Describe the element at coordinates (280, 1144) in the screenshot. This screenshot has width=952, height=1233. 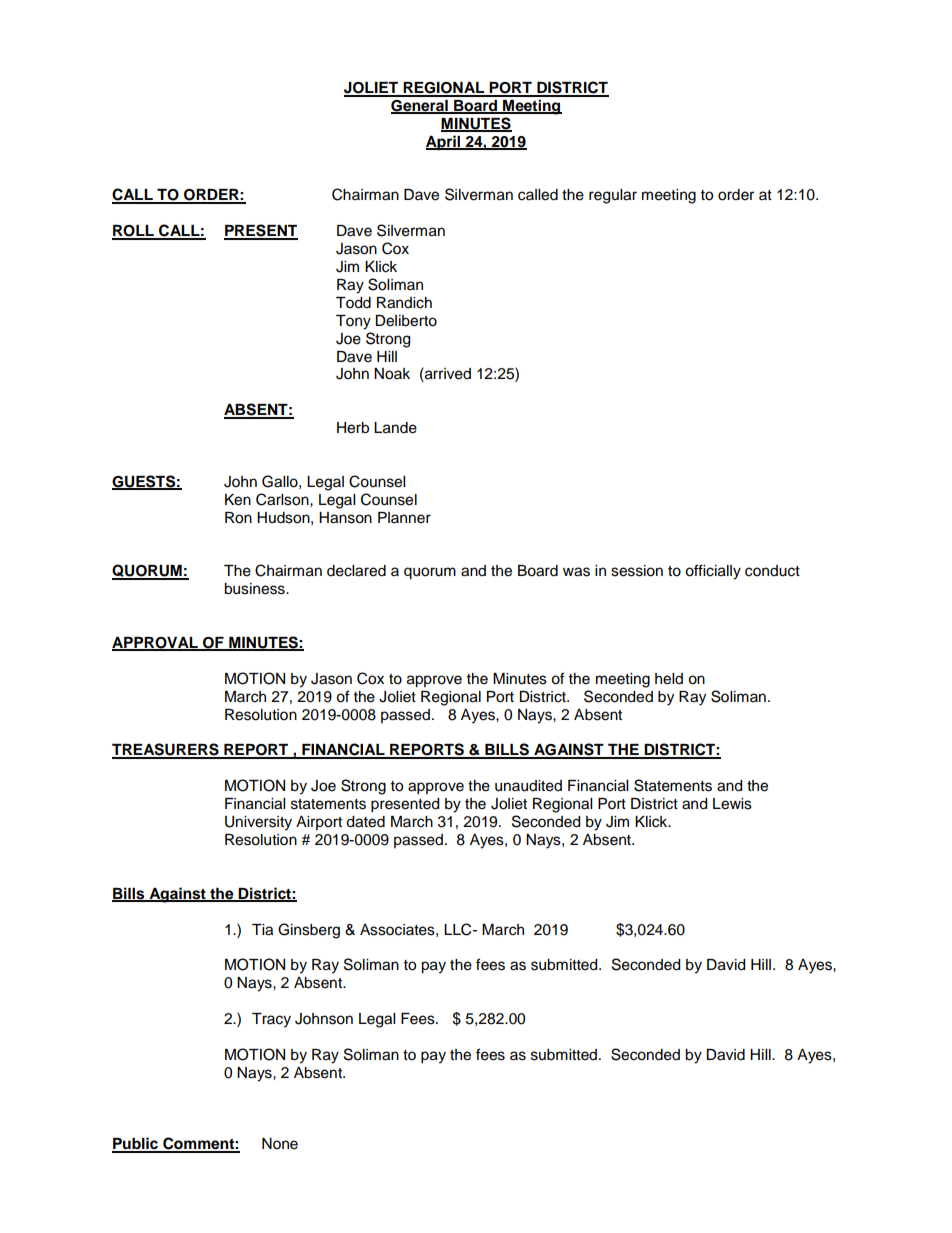
I see `None` at that location.
